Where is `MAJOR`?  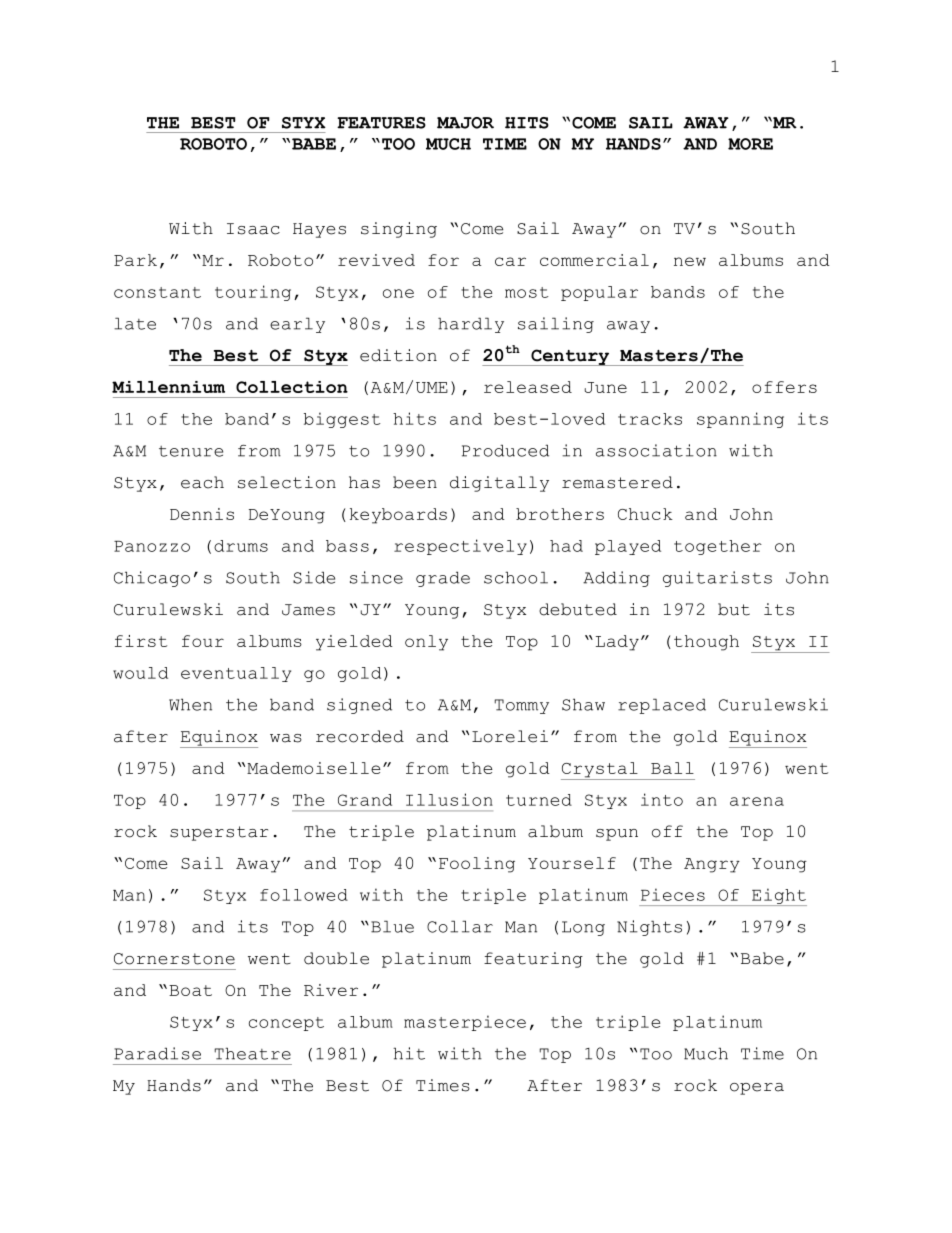 MAJOR is located at coordinates (465, 123).
